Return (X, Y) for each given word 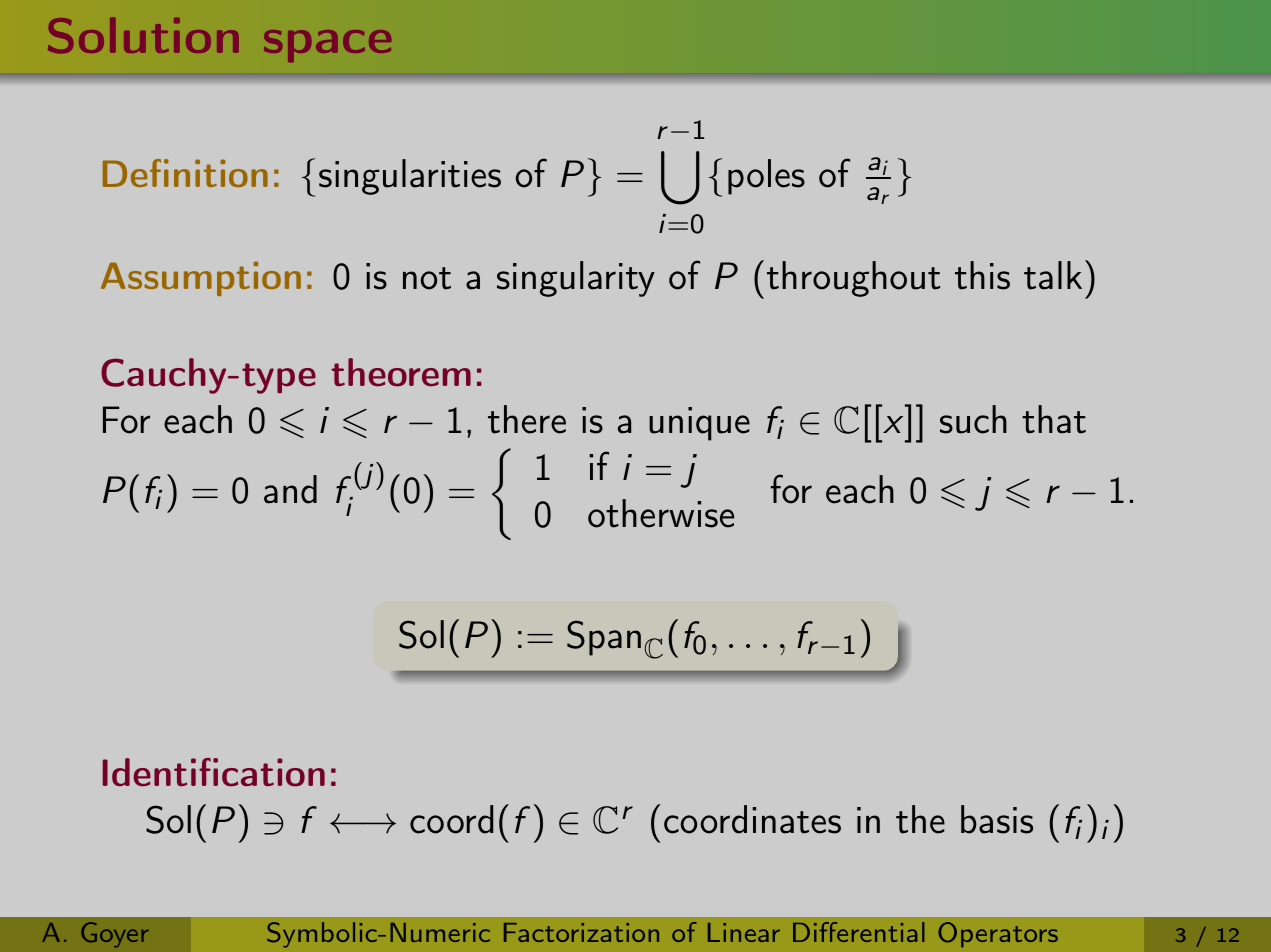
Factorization (581, 932)
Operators (998, 934)
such (973, 419)
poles (766, 177)
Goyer (115, 935)
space (327, 46)
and (290, 489)
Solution (143, 35)
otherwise (661, 513)
